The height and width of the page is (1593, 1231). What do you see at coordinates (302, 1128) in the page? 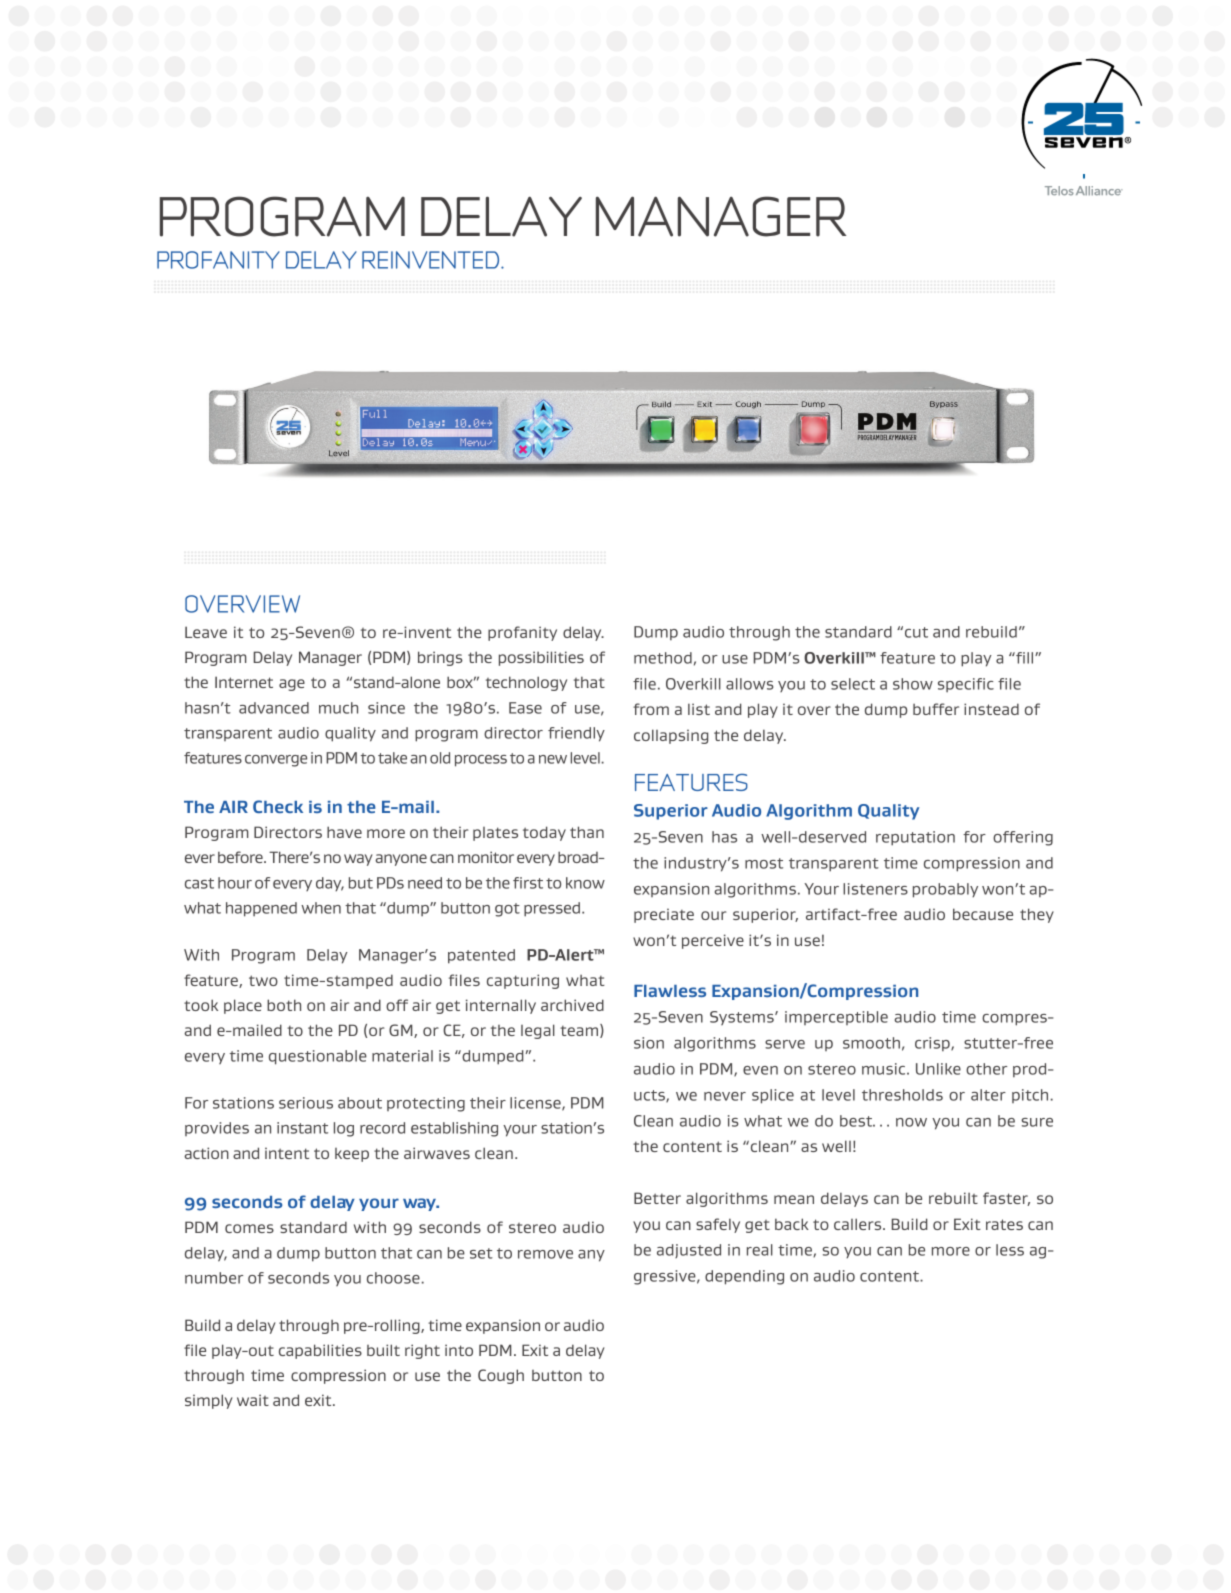
I see `instant` at bounding box center [302, 1128].
